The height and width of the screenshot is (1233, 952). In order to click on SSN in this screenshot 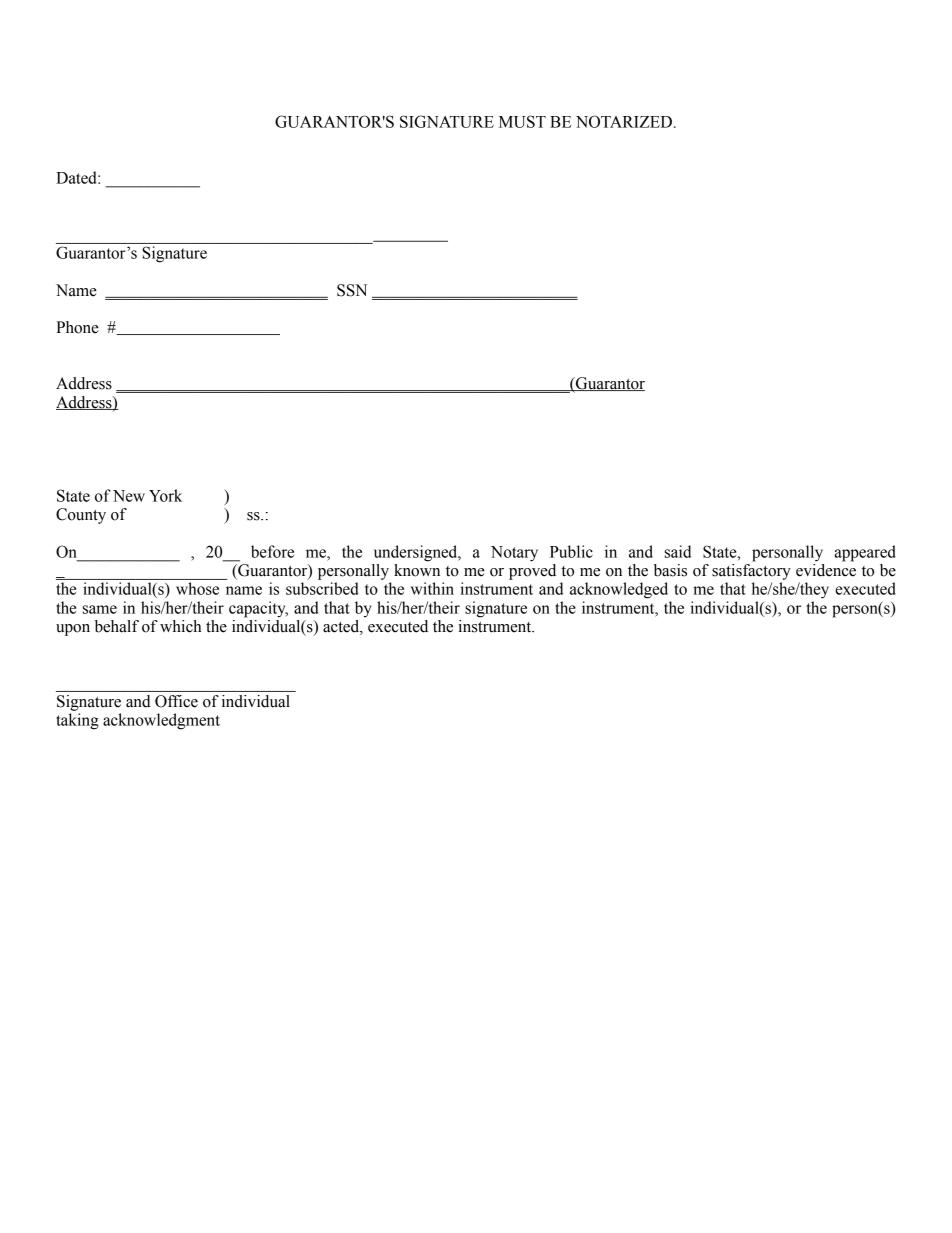, I will do `click(352, 290)`.
